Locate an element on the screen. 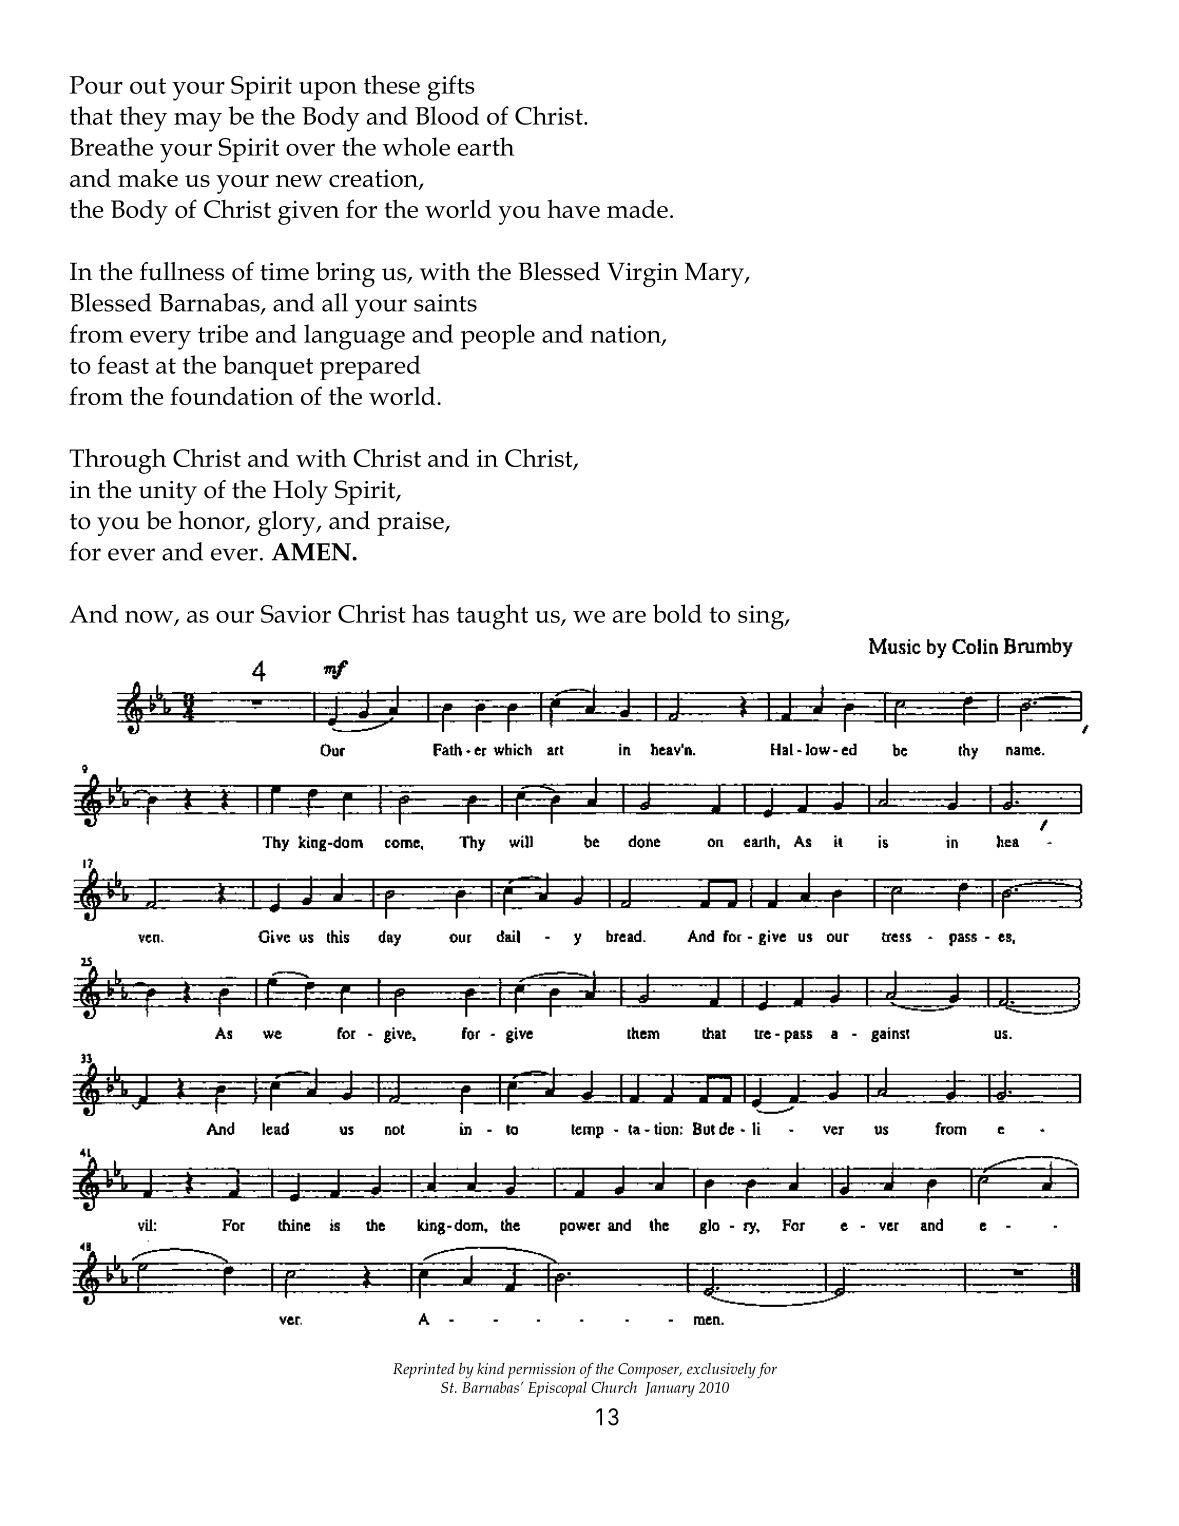 The image size is (1179, 1526). whole is located at coordinates (416, 146).
